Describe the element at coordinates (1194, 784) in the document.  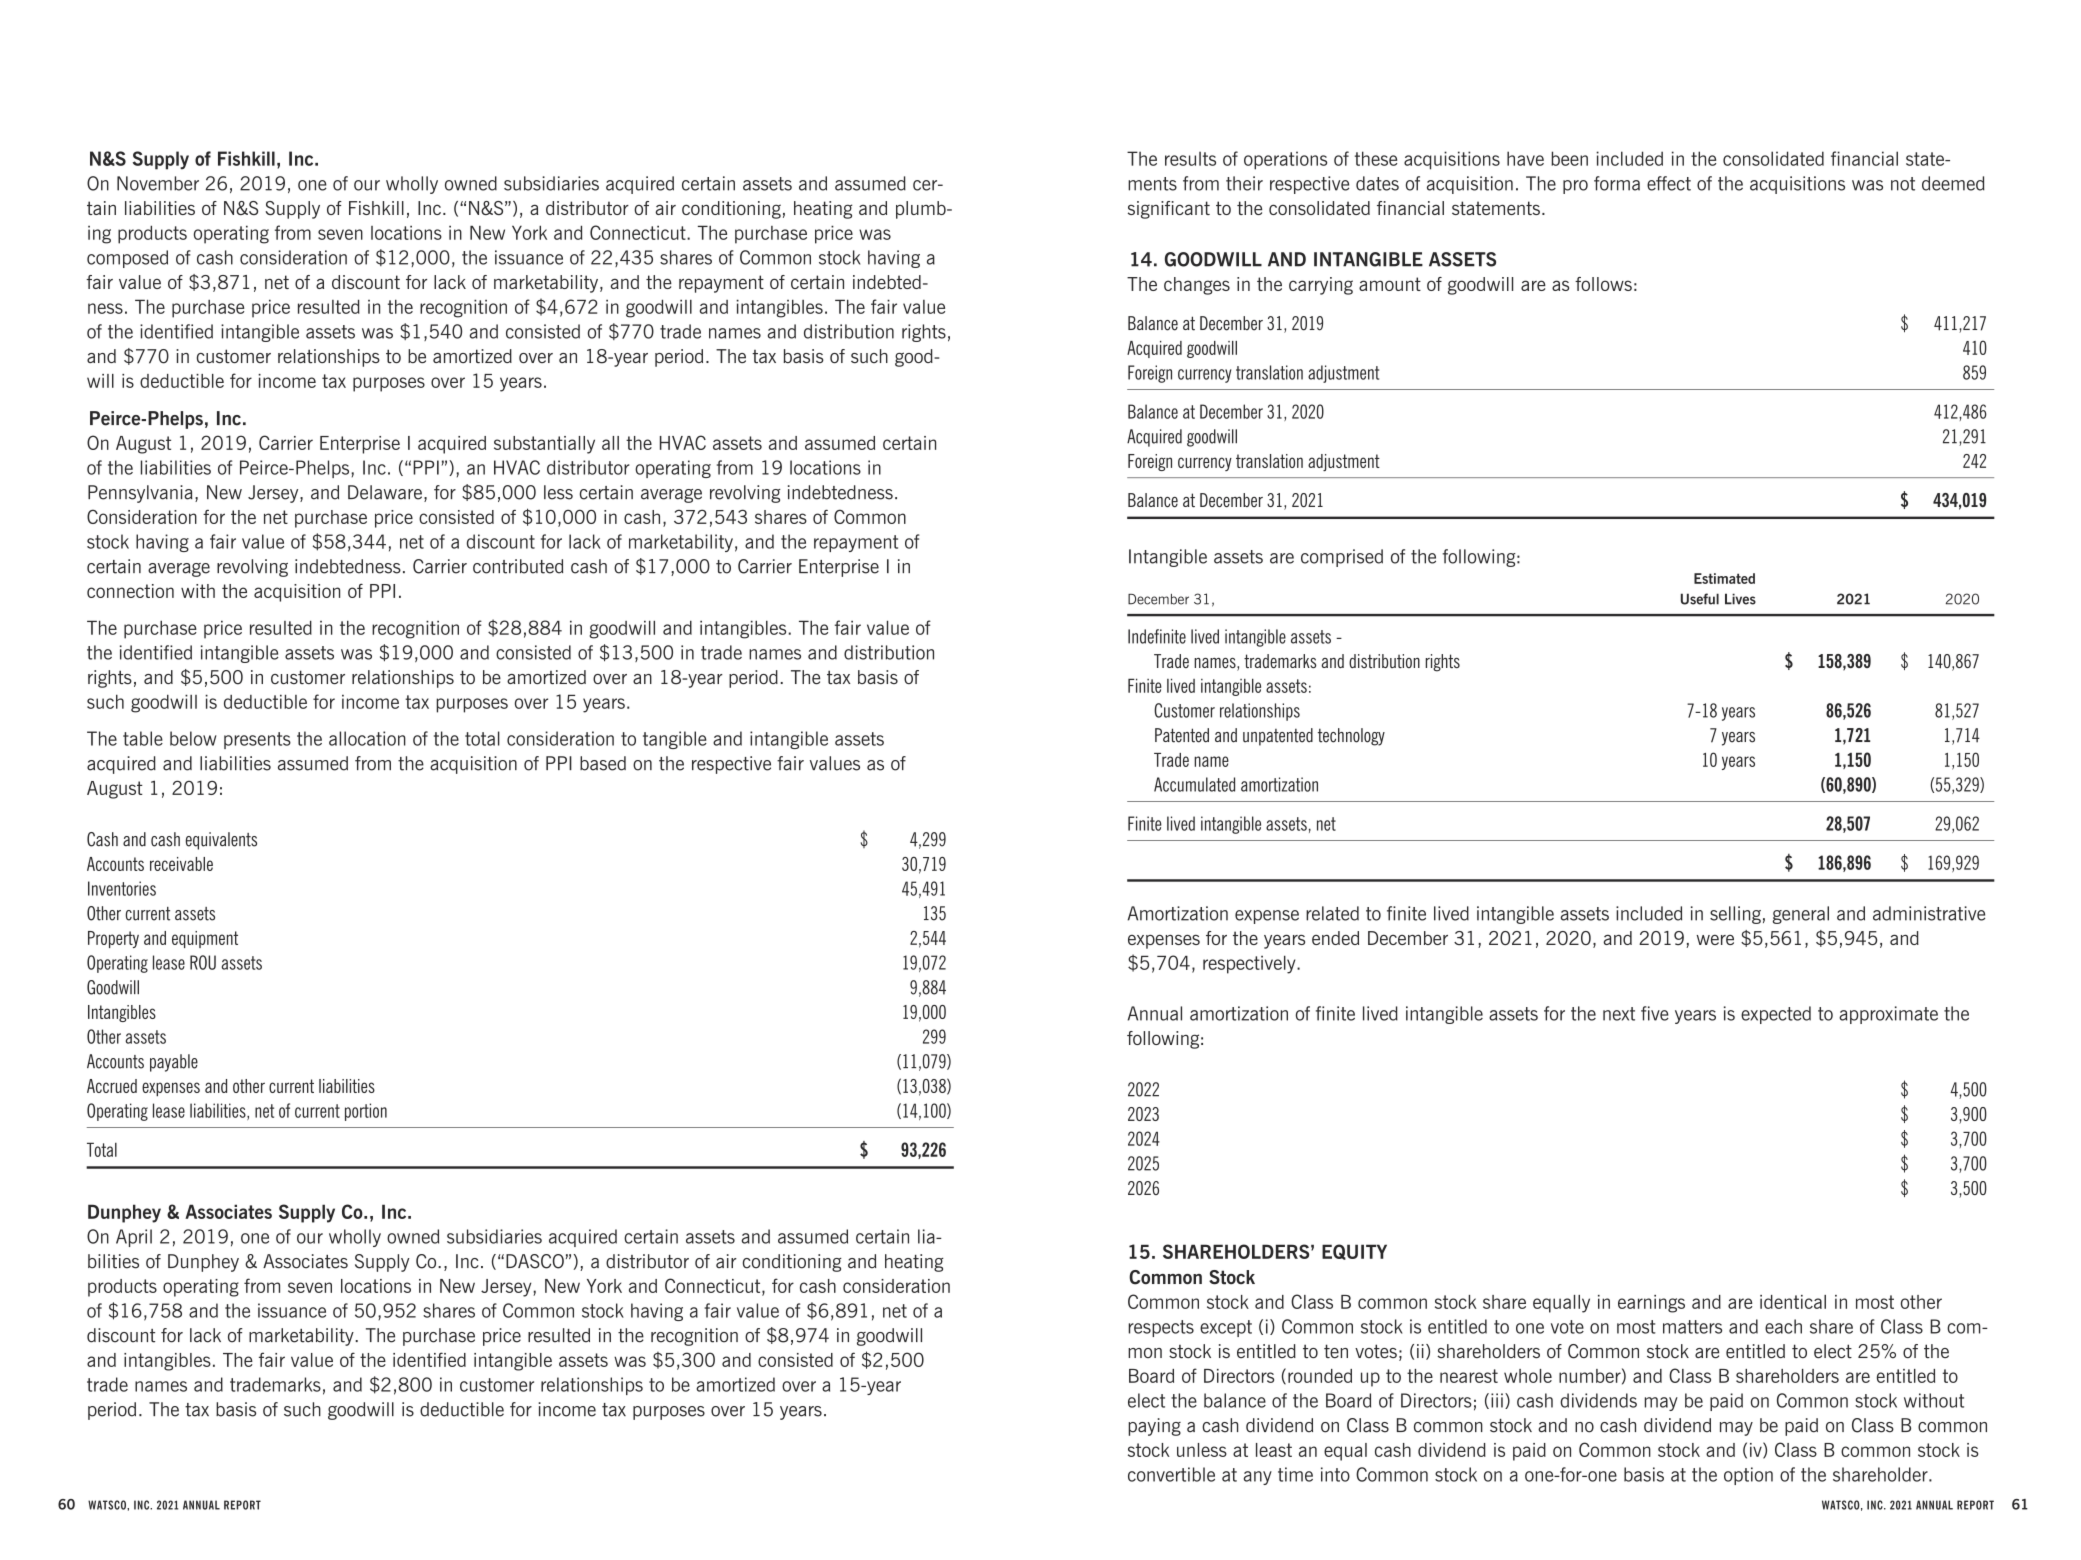
I see `Accumulated` at that location.
